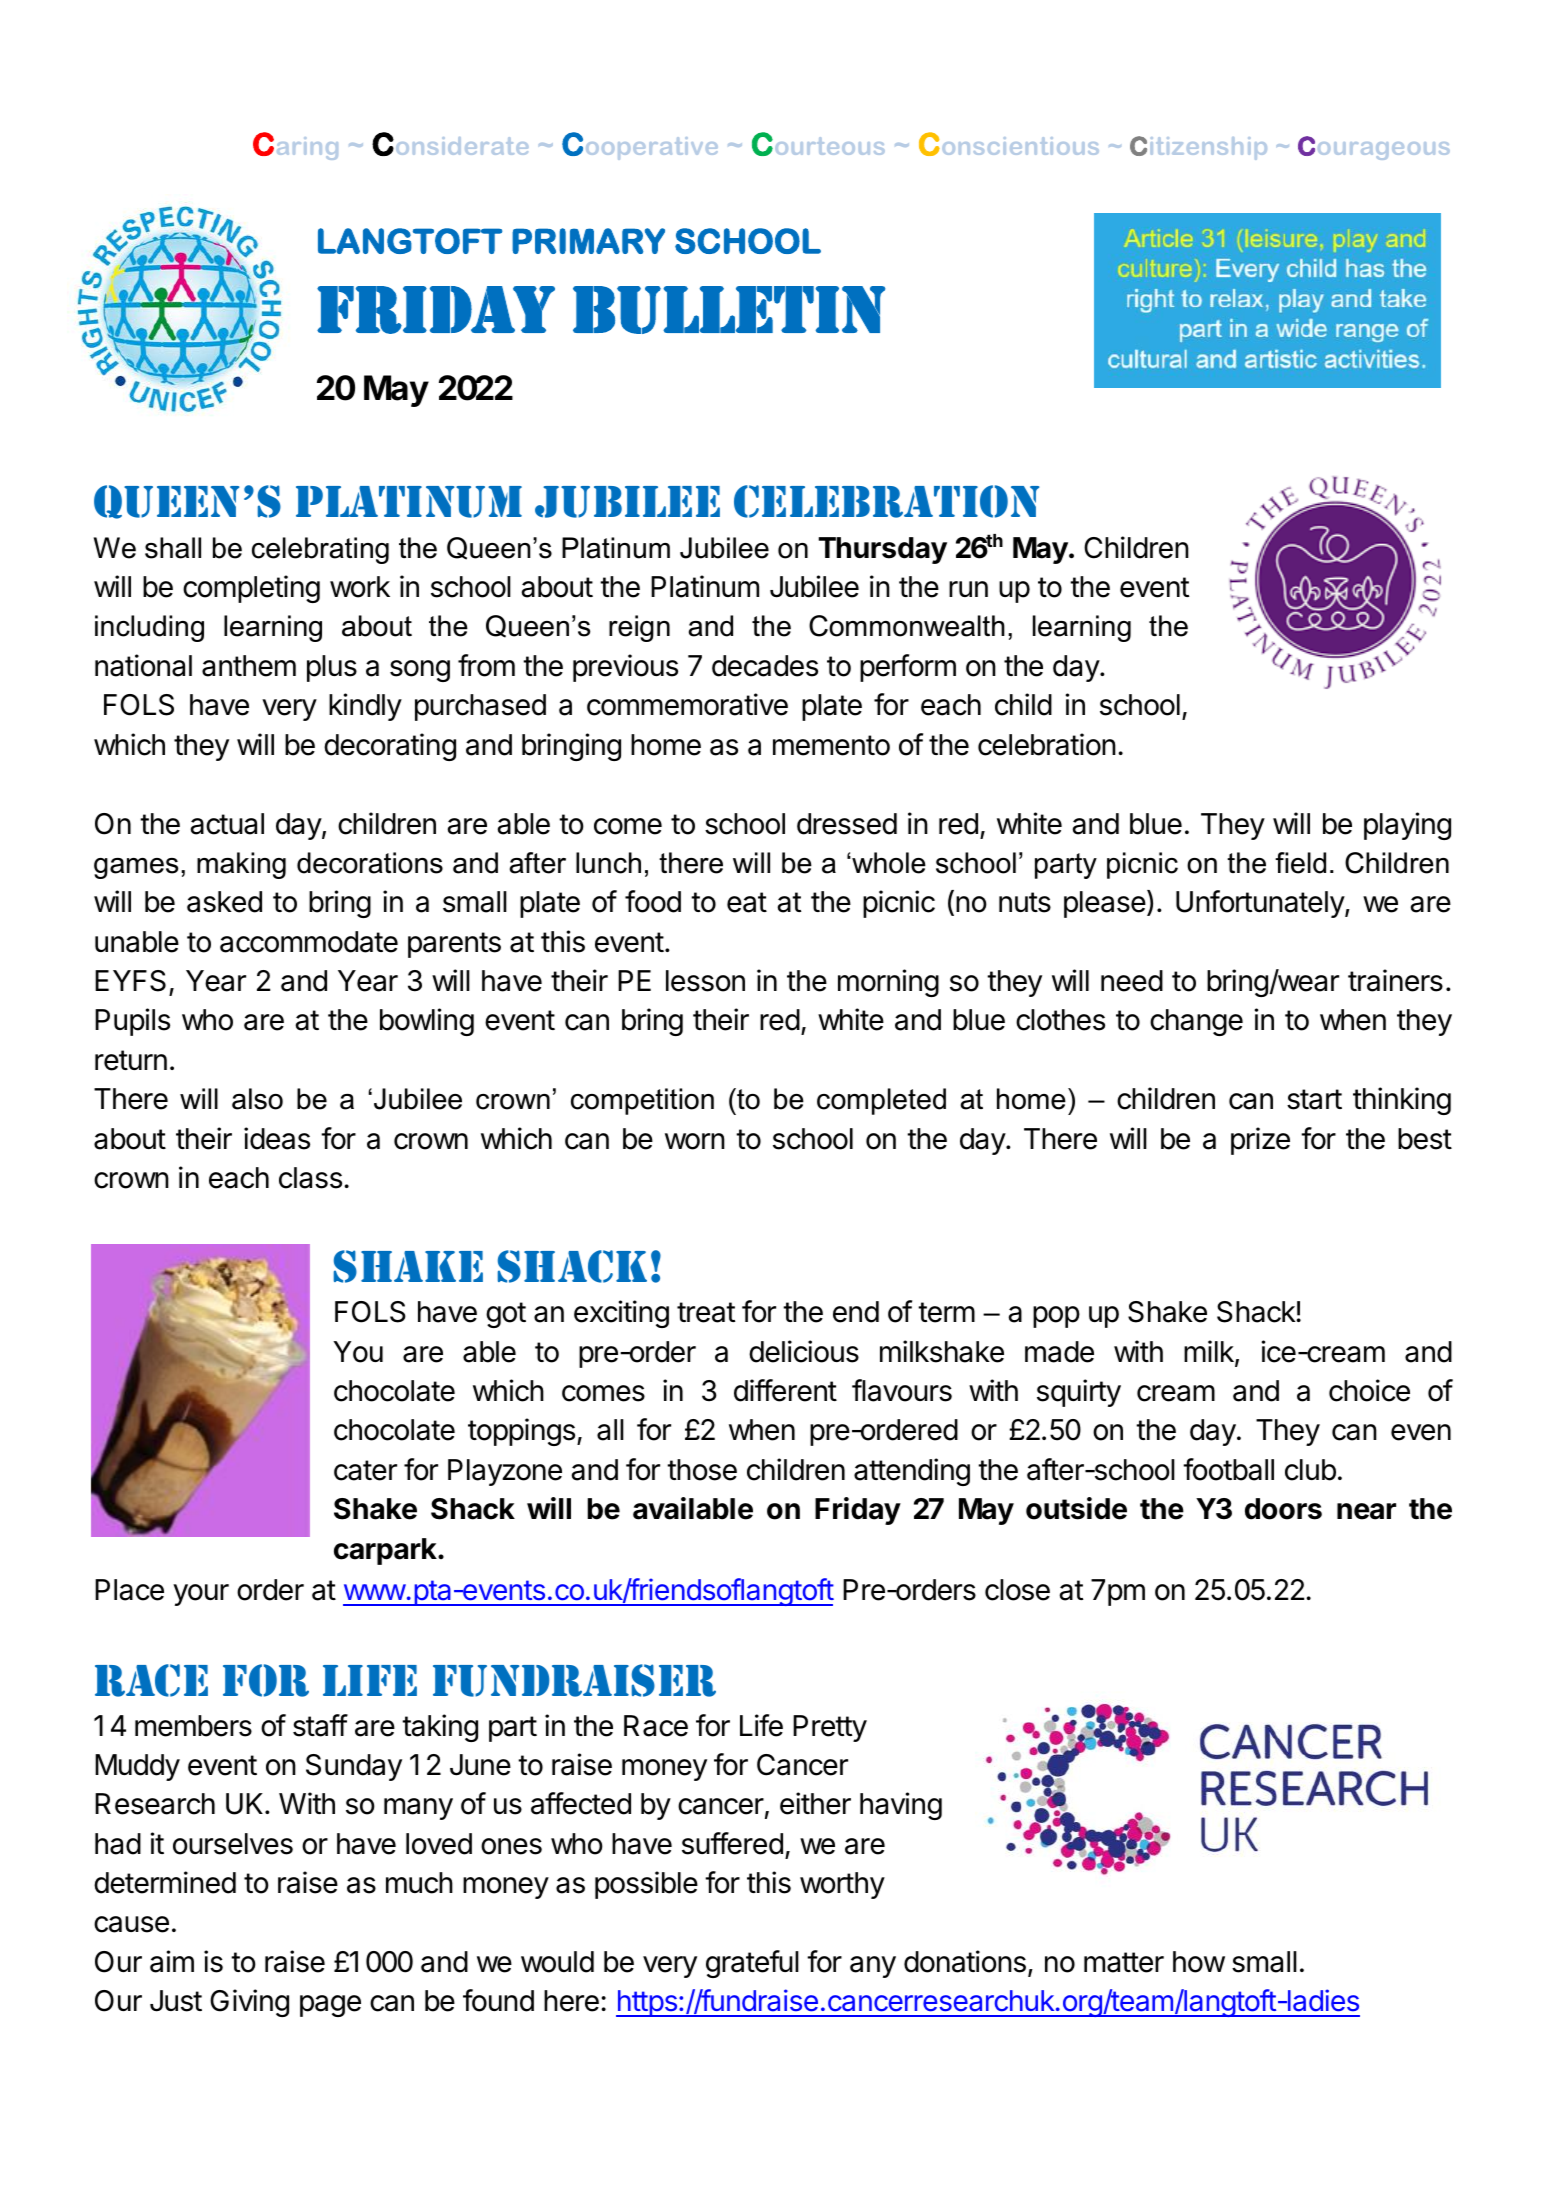 The image size is (1545, 2185). What do you see at coordinates (249, 2003) in the document?
I see `Giving` at bounding box center [249, 2003].
